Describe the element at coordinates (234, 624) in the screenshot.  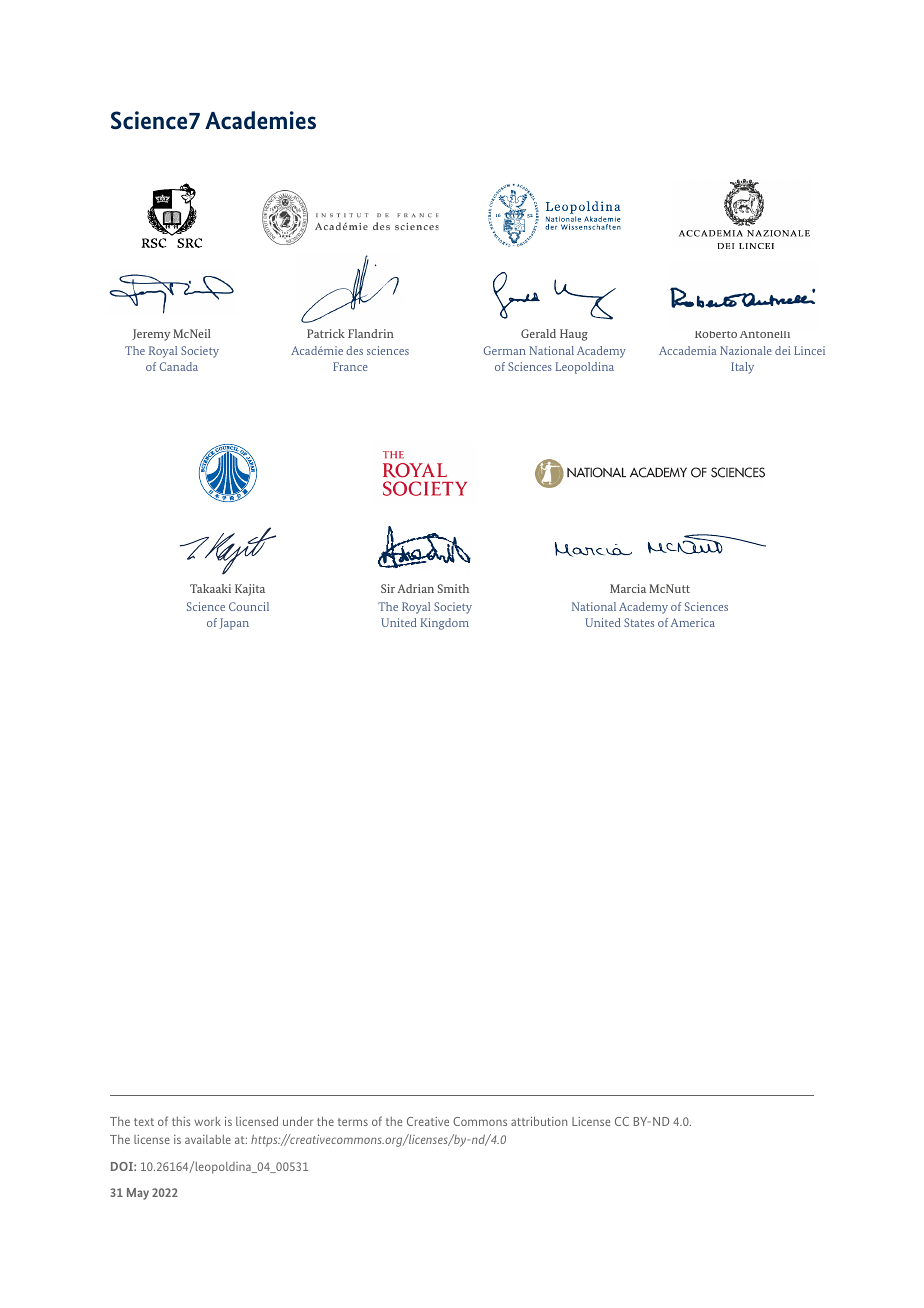
I see `Japan` at that location.
